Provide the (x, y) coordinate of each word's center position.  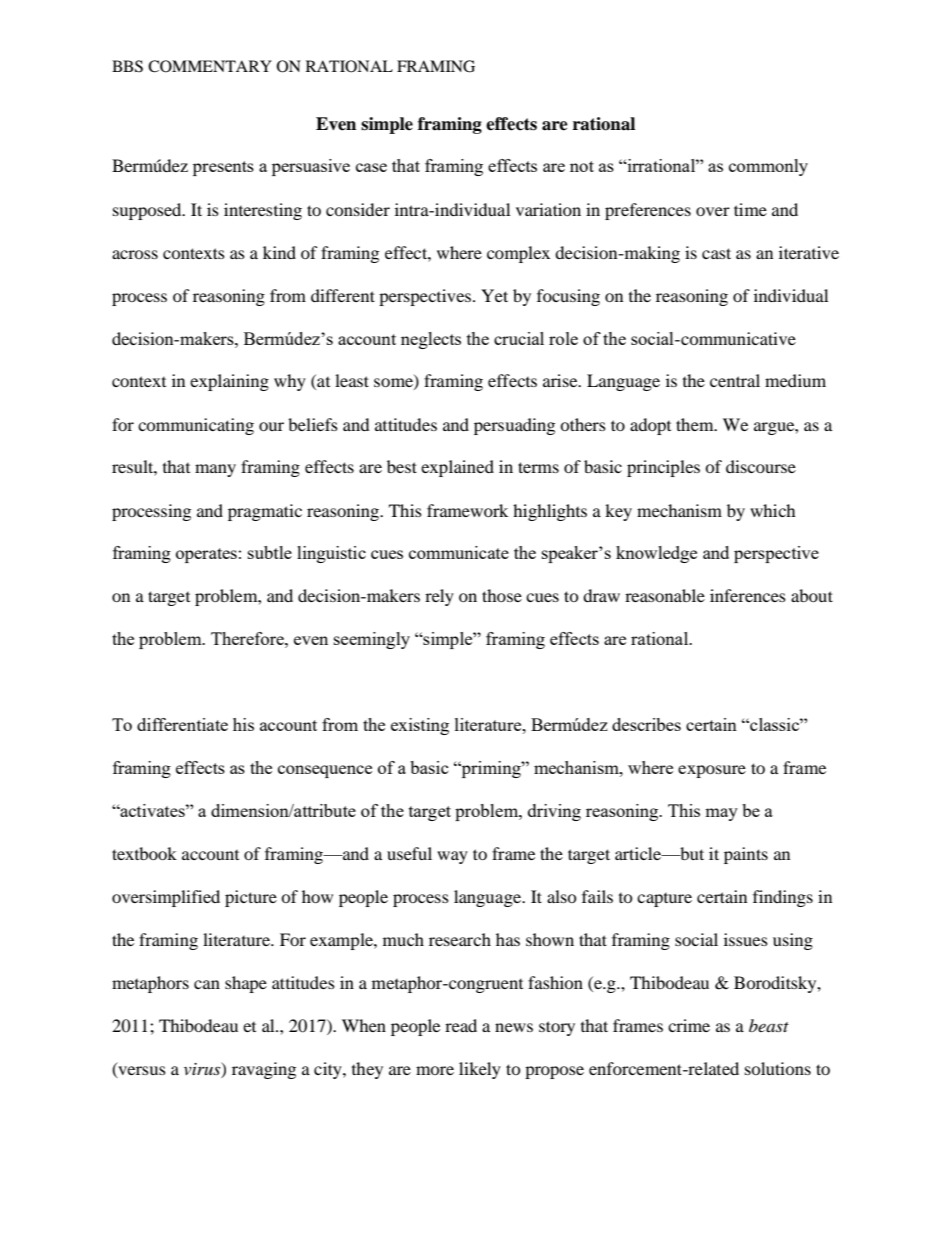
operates (206, 555)
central (735, 380)
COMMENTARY (210, 66)
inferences (748, 595)
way (452, 857)
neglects (431, 340)
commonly (768, 167)
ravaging (264, 1070)
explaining (229, 382)
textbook (144, 853)
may (721, 814)
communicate (459, 552)
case (371, 167)
